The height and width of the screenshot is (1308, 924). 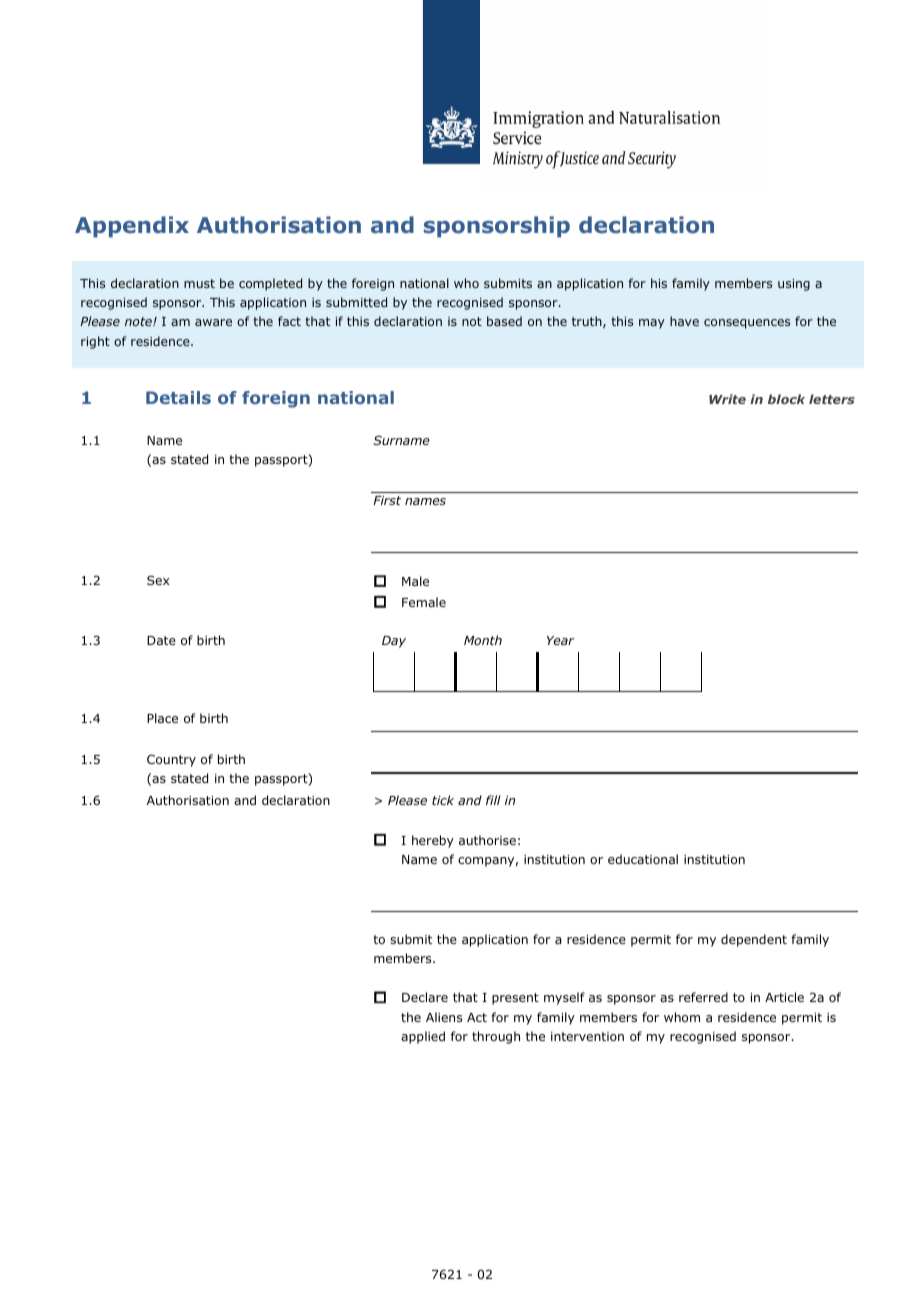 What do you see at coordinates (199, 283) in the screenshot?
I see `must` at bounding box center [199, 283].
